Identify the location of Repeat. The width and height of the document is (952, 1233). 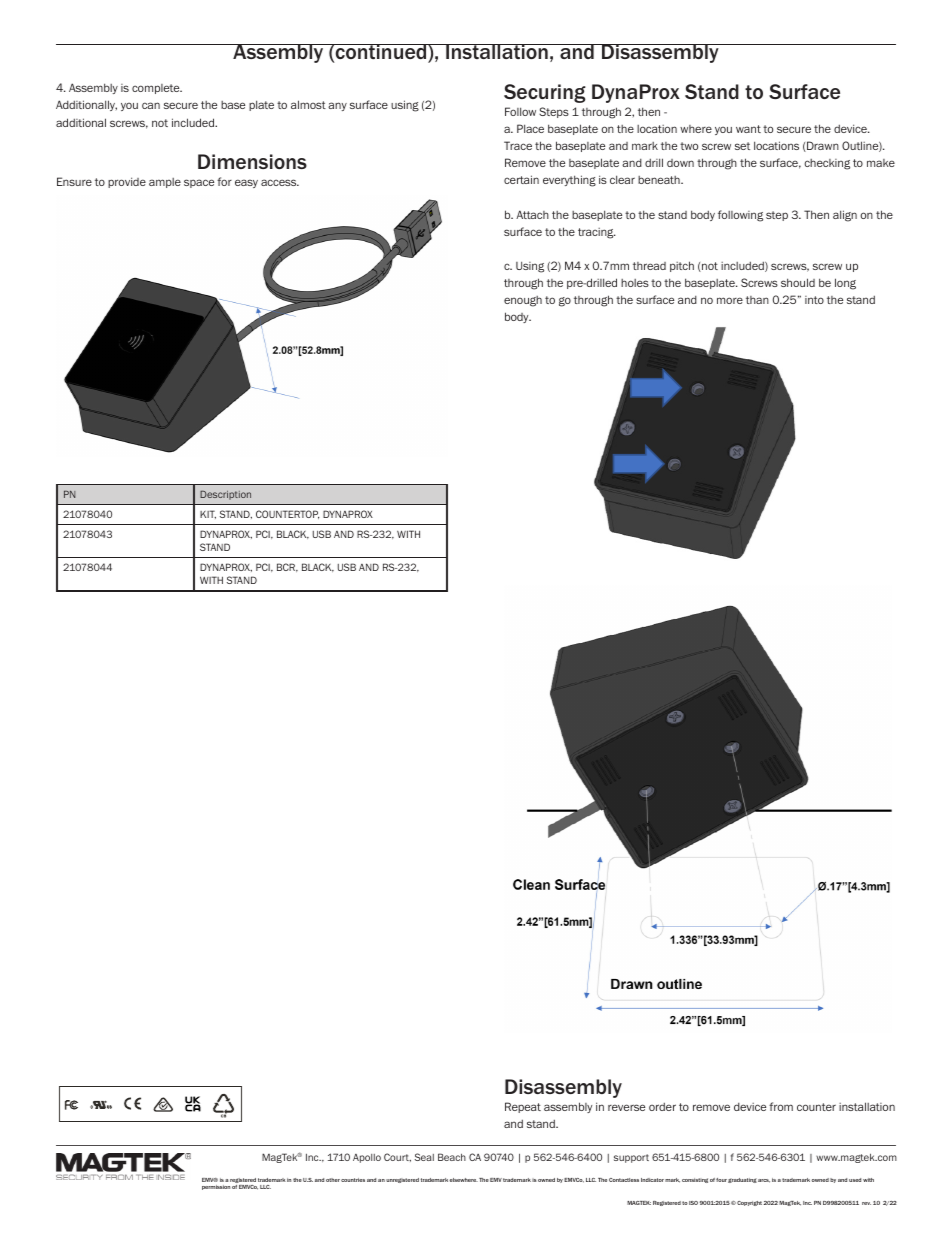
(523, 1107).
